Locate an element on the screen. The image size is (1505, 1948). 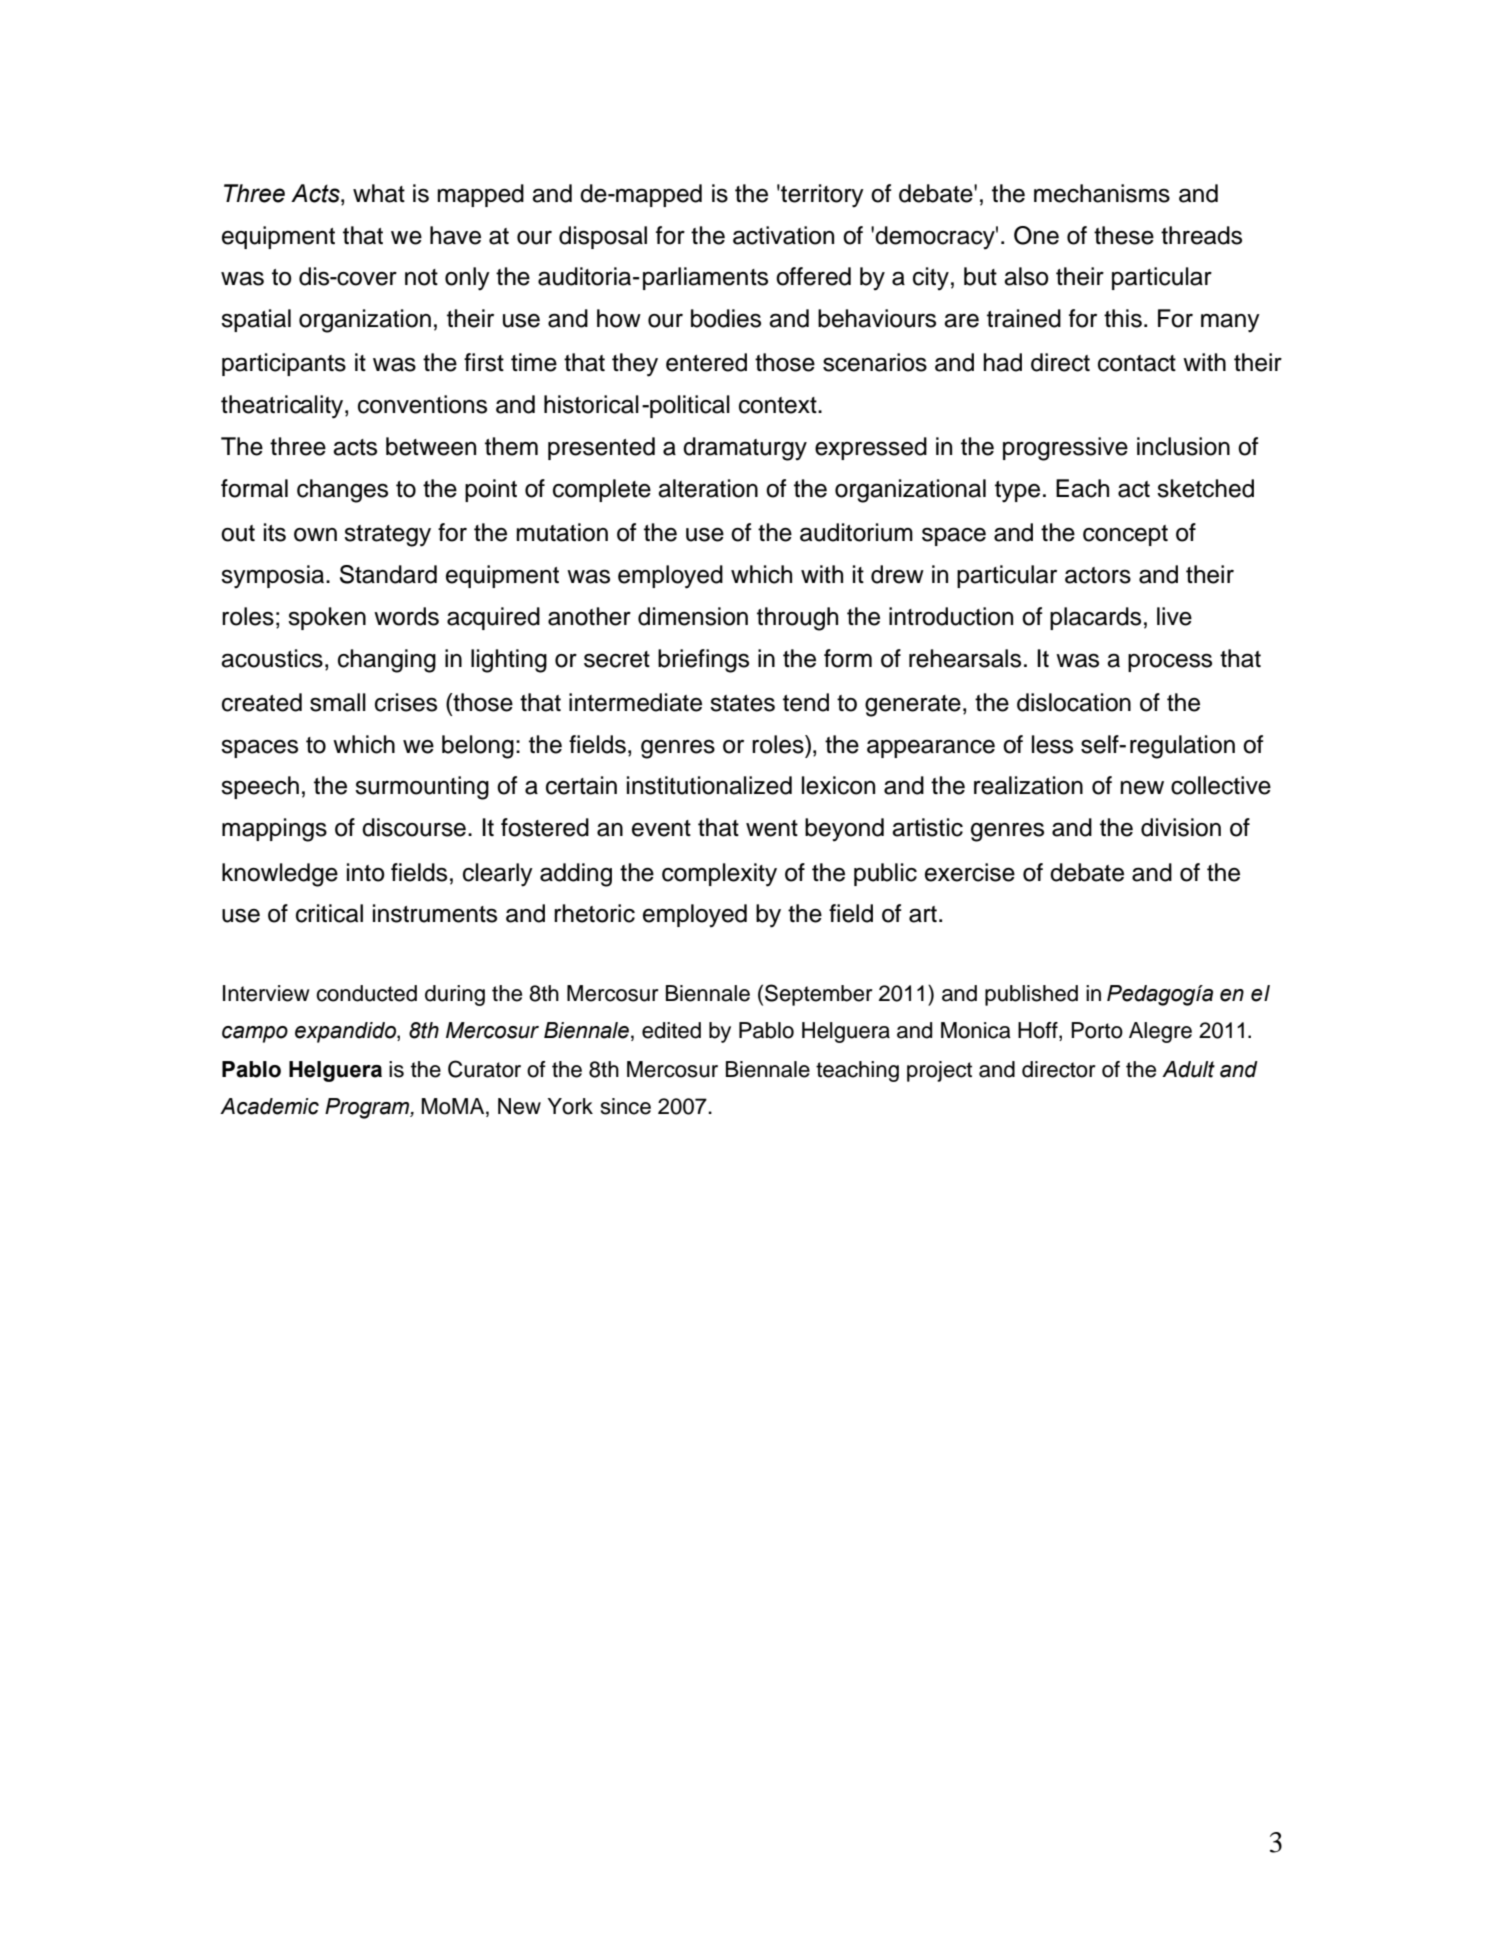
states is located at coordinates (742, 703).
